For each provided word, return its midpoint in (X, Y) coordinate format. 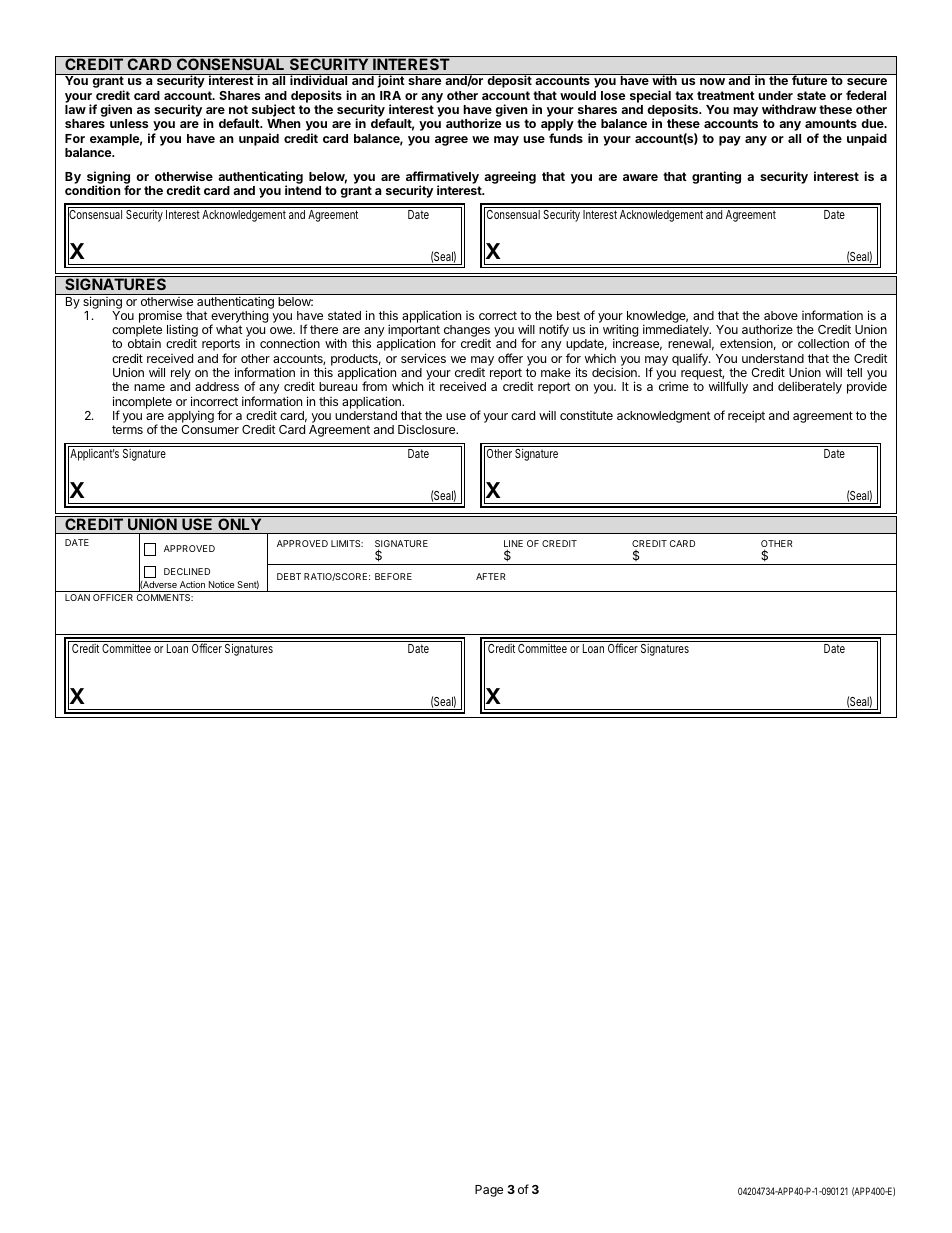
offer (510, 358)
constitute (586, 415)
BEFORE (393, 576)
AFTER (491, 576)
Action (192, 584)
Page (489, 1191)
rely (181, 375)
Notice (221, 584)
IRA (390, 95)
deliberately (810, 388)
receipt (746, 416)
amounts (831, 123)
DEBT (289, 576)
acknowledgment (664, 417)
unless (129, 123)
